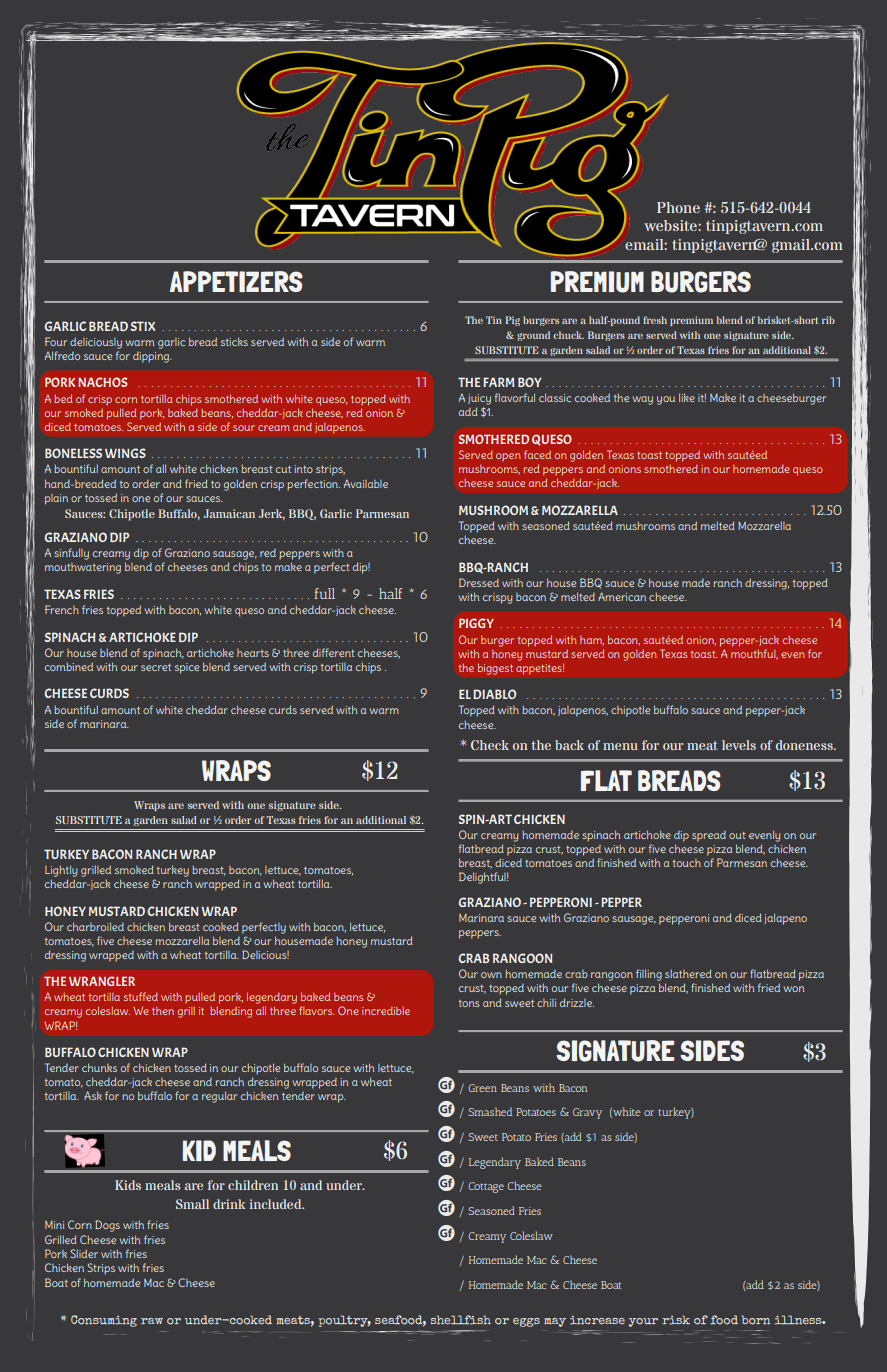 The image size is (887, 1372). Describe the element at coordinates (479, 582) in the screenshot. I see `Dressed` at that location.
